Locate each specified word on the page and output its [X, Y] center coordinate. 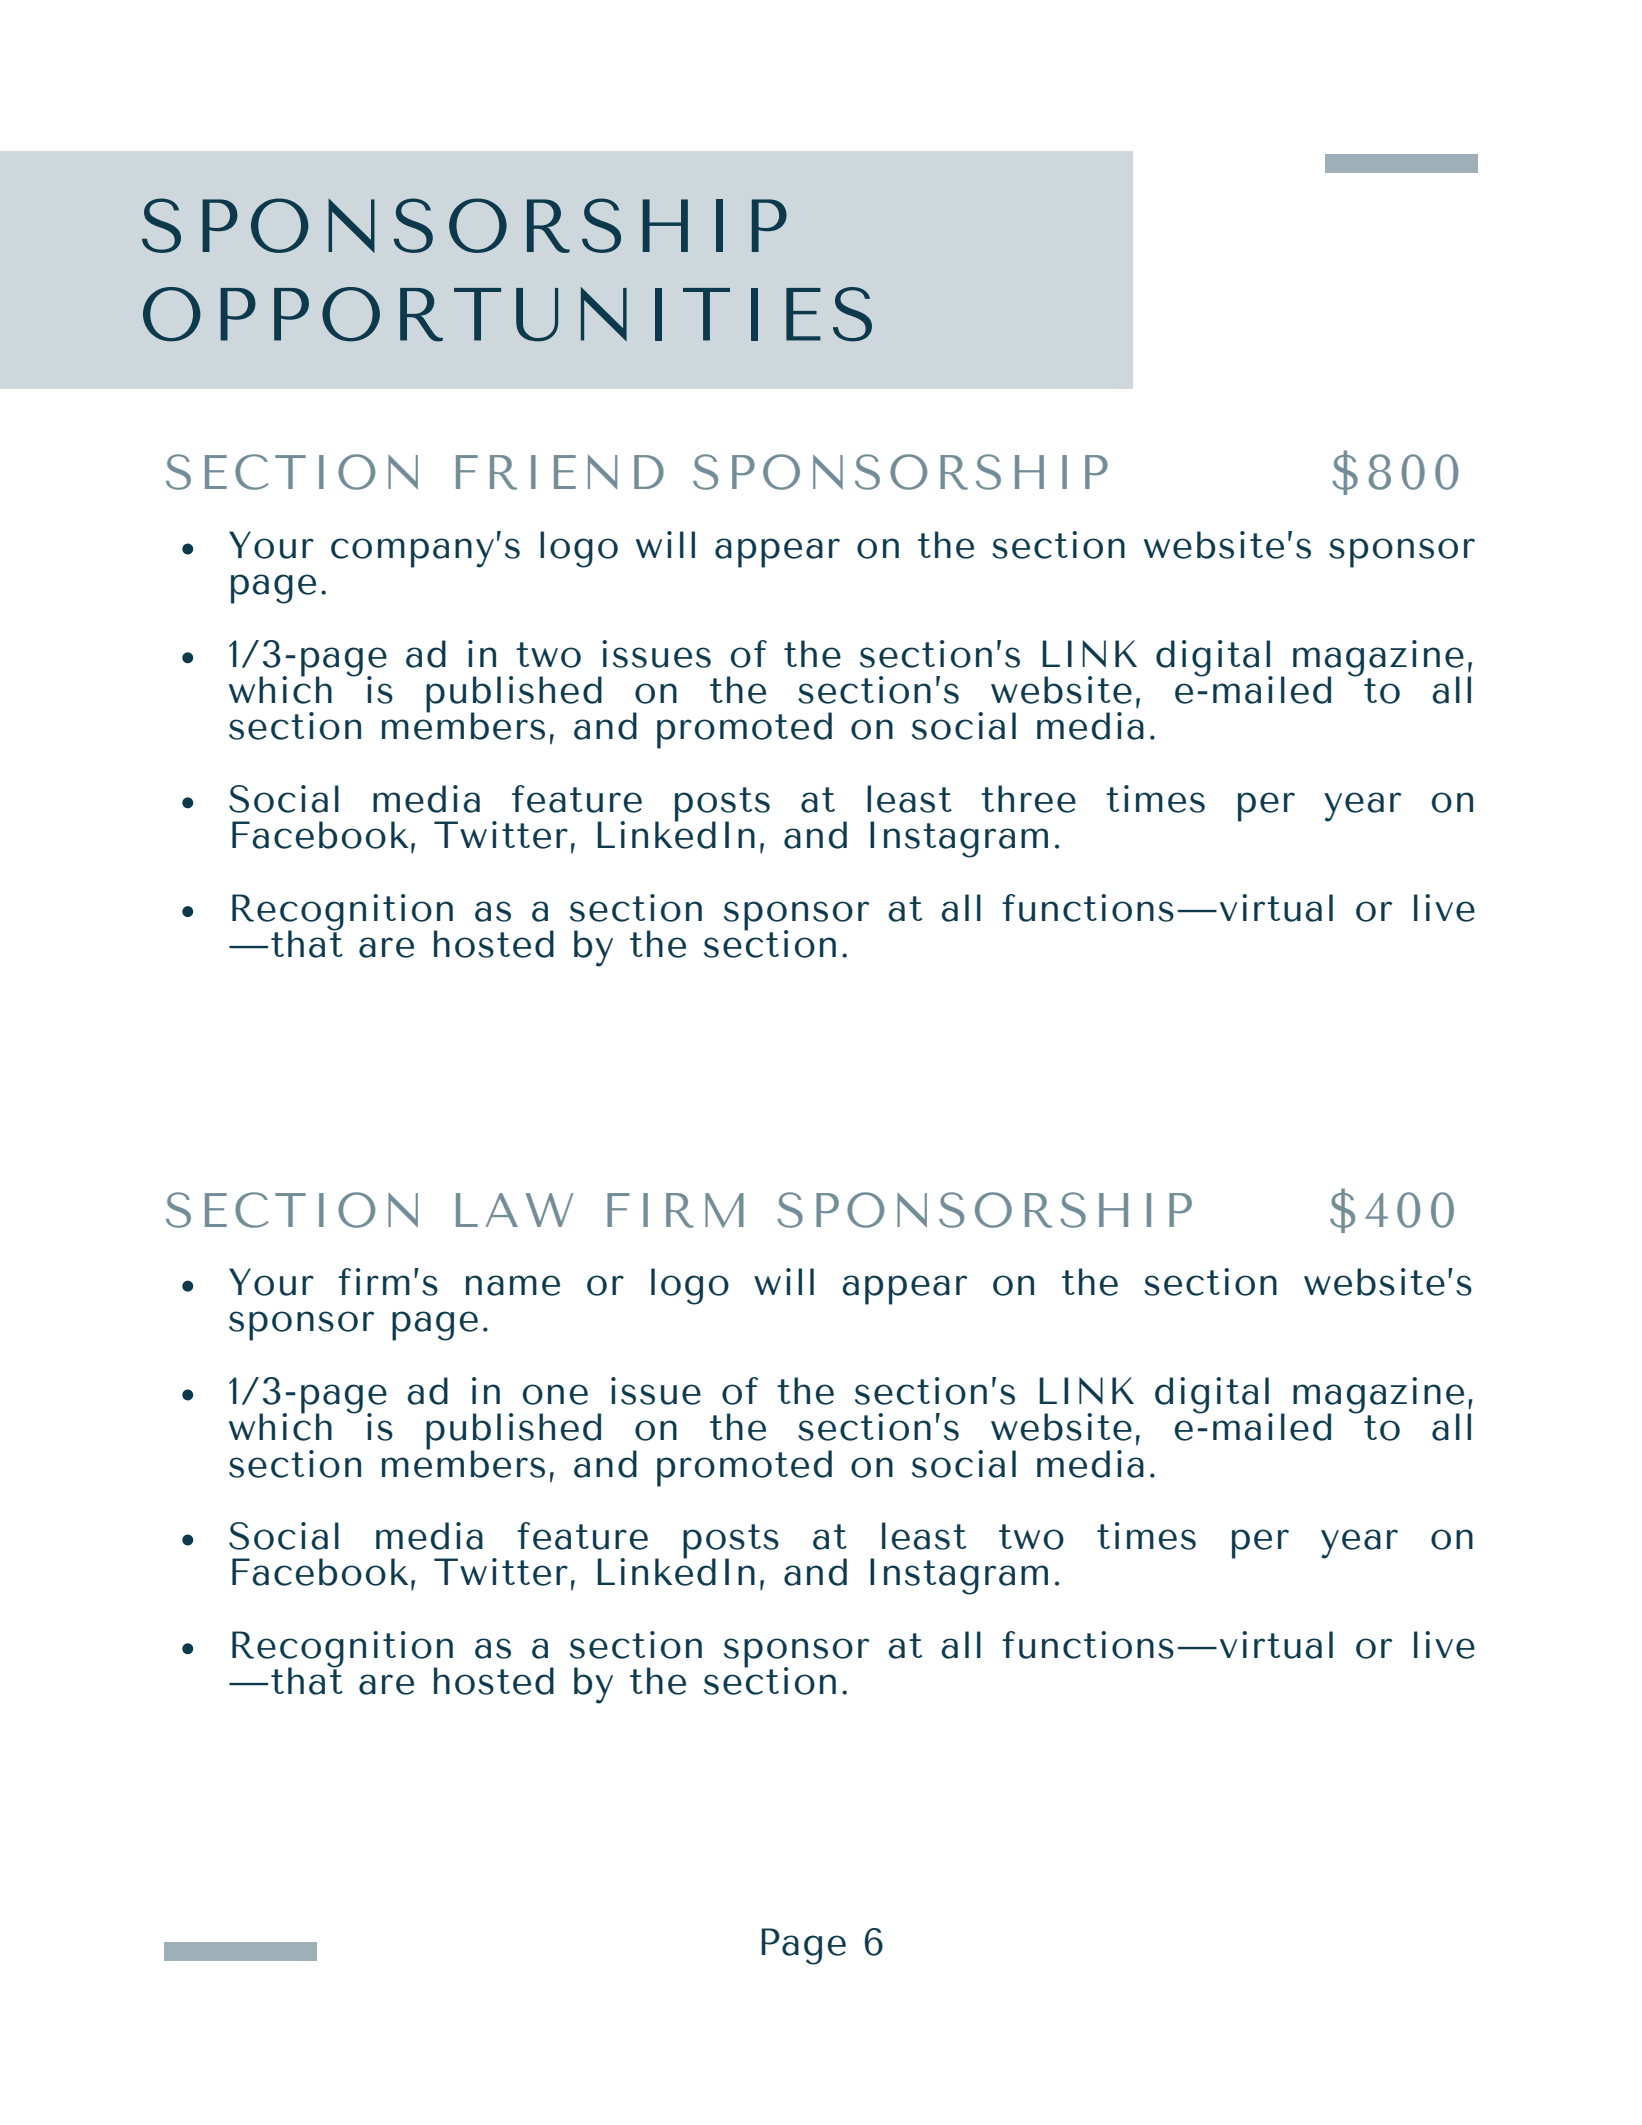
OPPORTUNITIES [507, 314]
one [555, 1394]
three [1028, 799]
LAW [515, 1210]
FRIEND [560, 472]
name [513, 1285]
